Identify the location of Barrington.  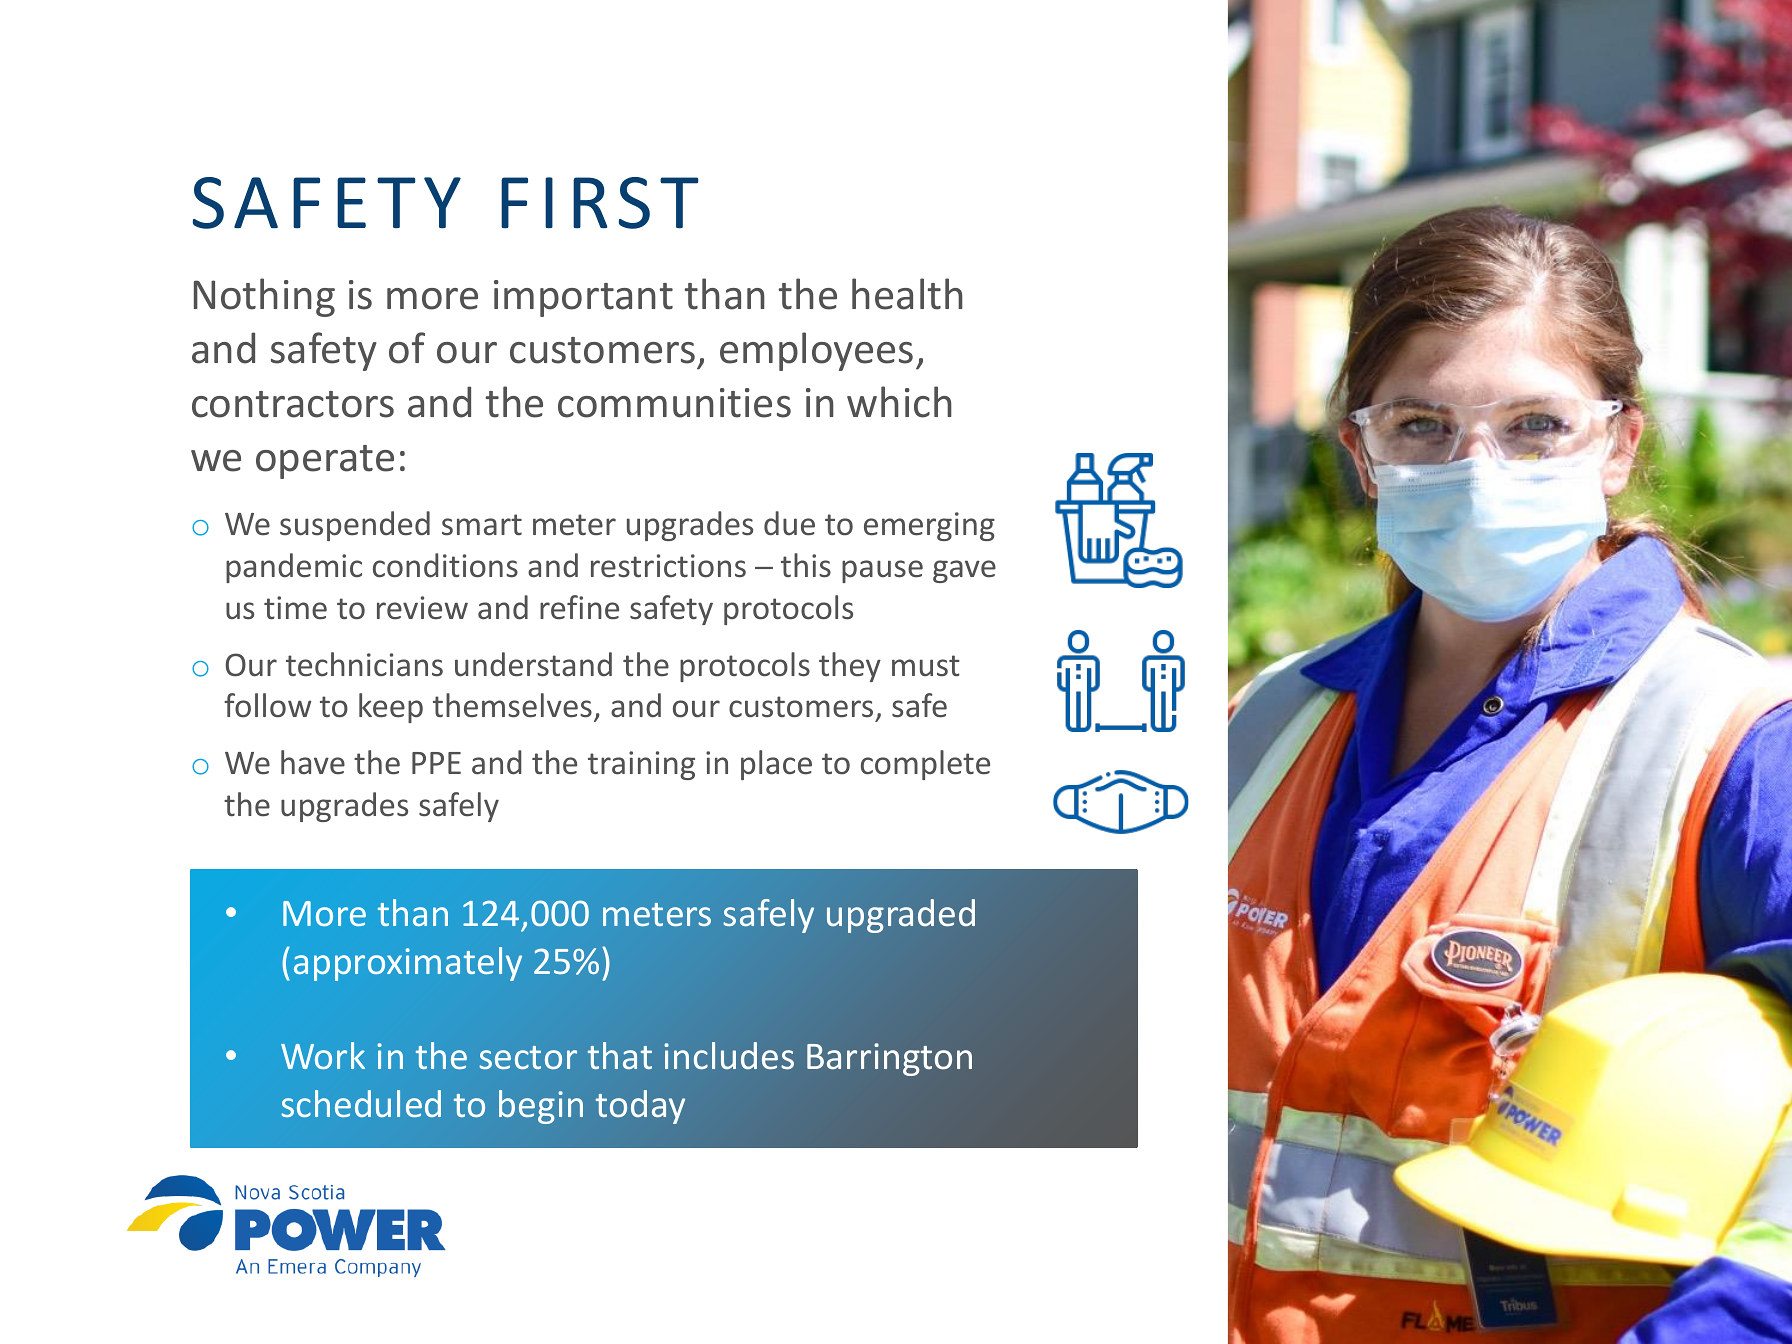
(889, 1059).
